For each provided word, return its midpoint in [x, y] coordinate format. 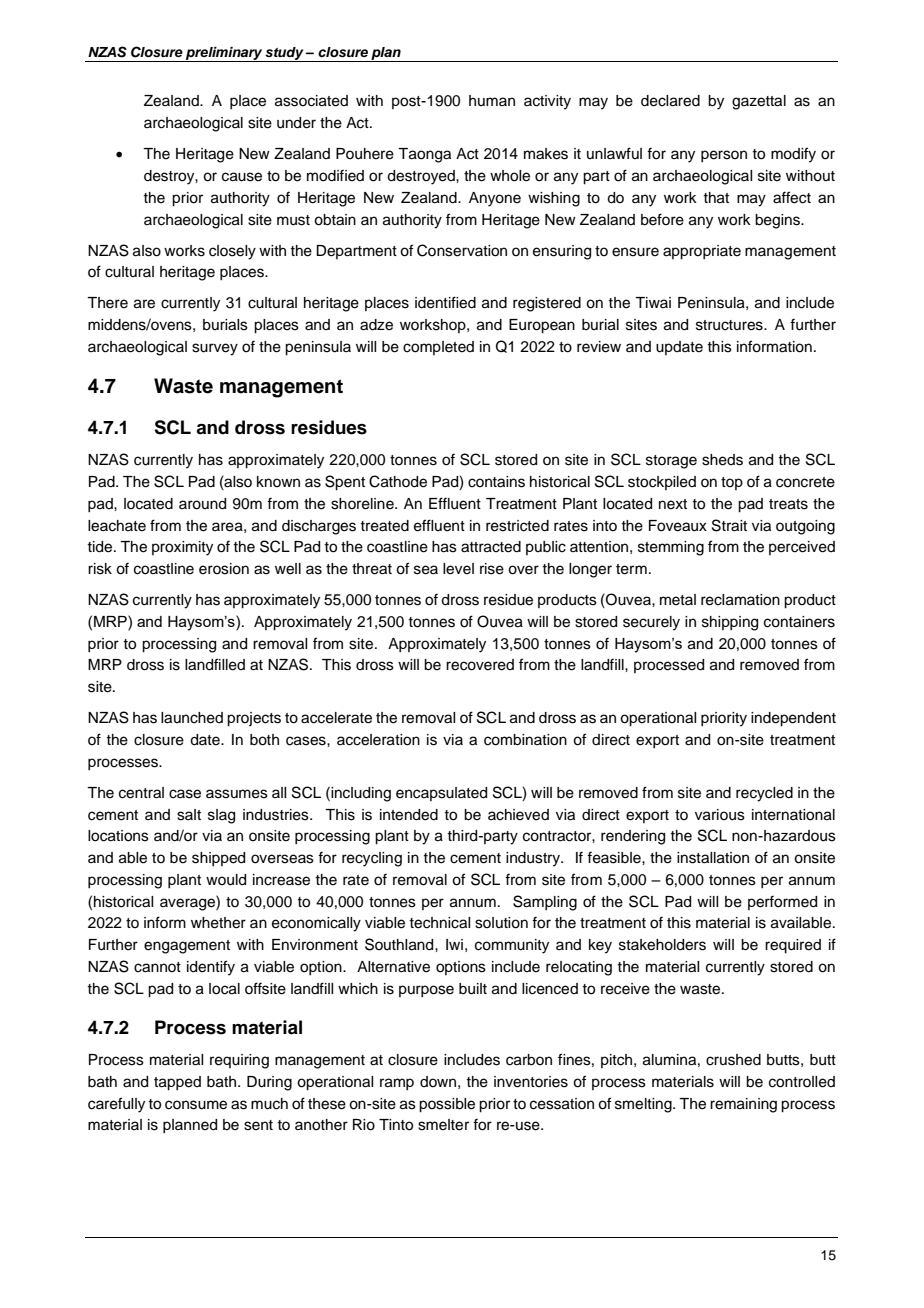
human [492, 100]
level [458, 569]
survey [215, 349]
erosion [224, 569]
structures [730, 325]
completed [438, 348]
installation [713, 858]
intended [409, 815]
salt [189, 815]
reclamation [740, 600]
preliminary [224, 54]
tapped [177, 1083]
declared [670, 101]
